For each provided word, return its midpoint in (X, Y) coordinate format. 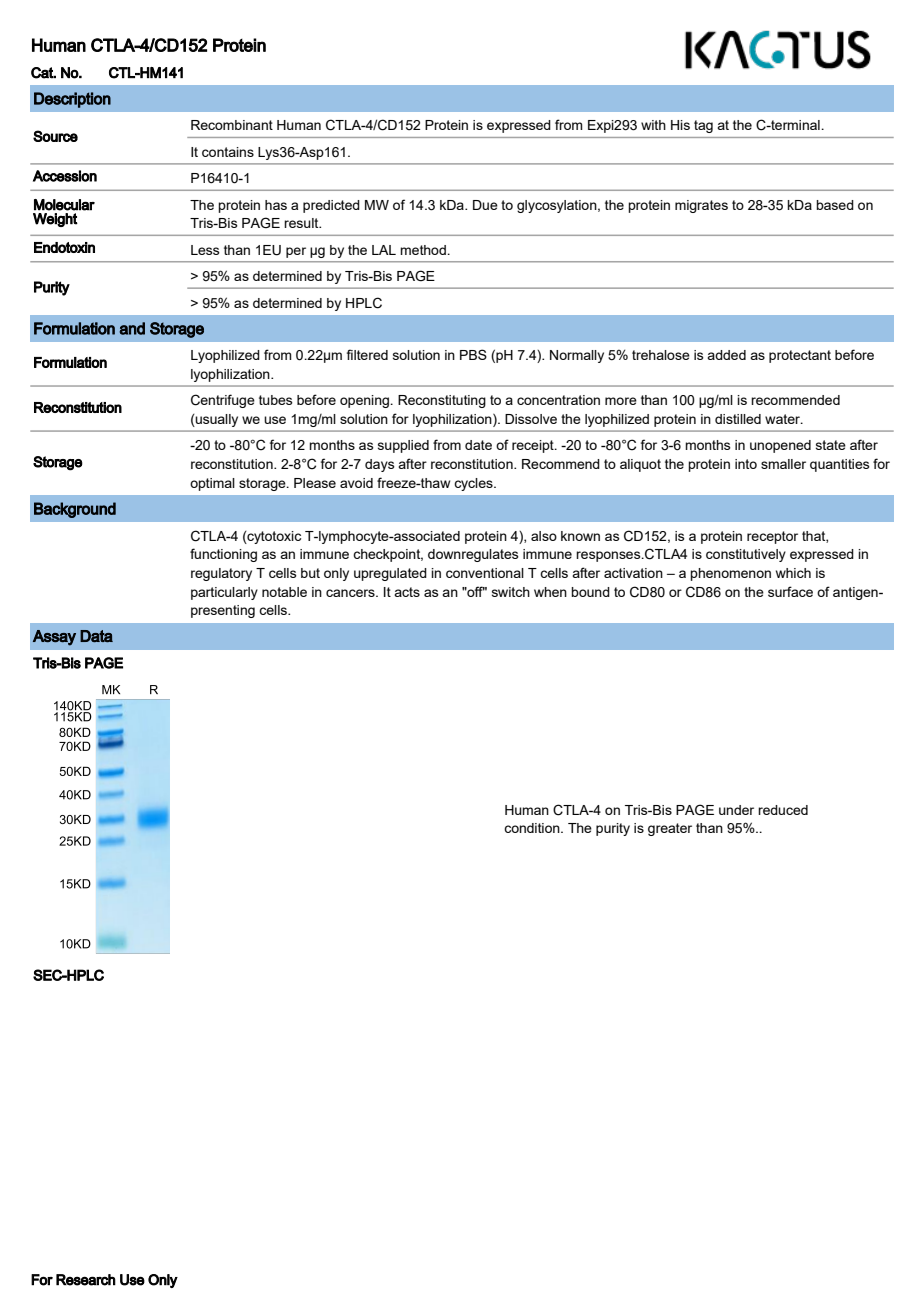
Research (86, 1280)
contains (228, 152)
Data (96, 636)
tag (703, 126)
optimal (212, 484)
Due (485, 205)
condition (533, 828)
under (736, 810)
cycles (474, 484)
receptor (772, 537)
